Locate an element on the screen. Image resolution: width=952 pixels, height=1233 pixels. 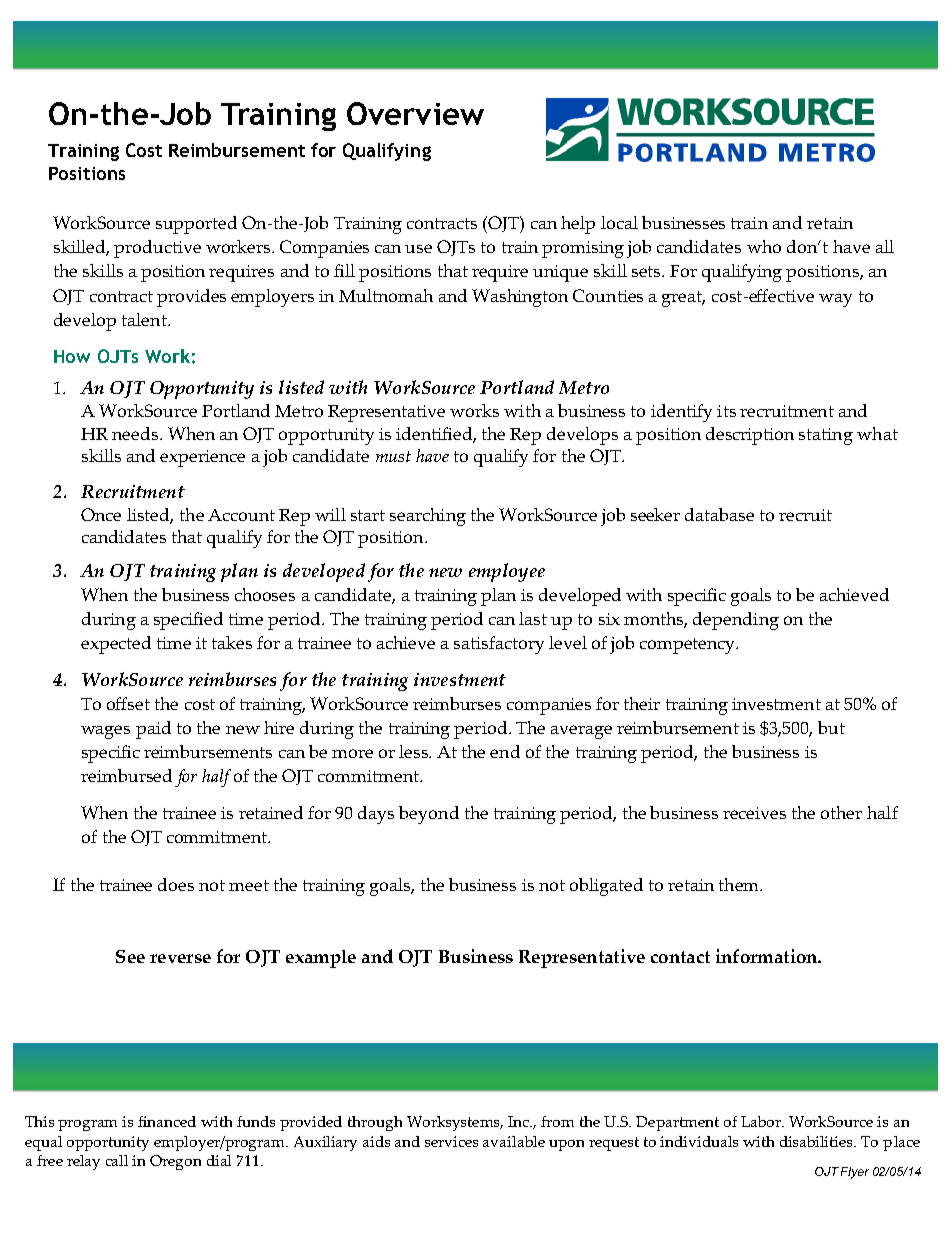
satisfactory is located at coordinates (499, 645).
